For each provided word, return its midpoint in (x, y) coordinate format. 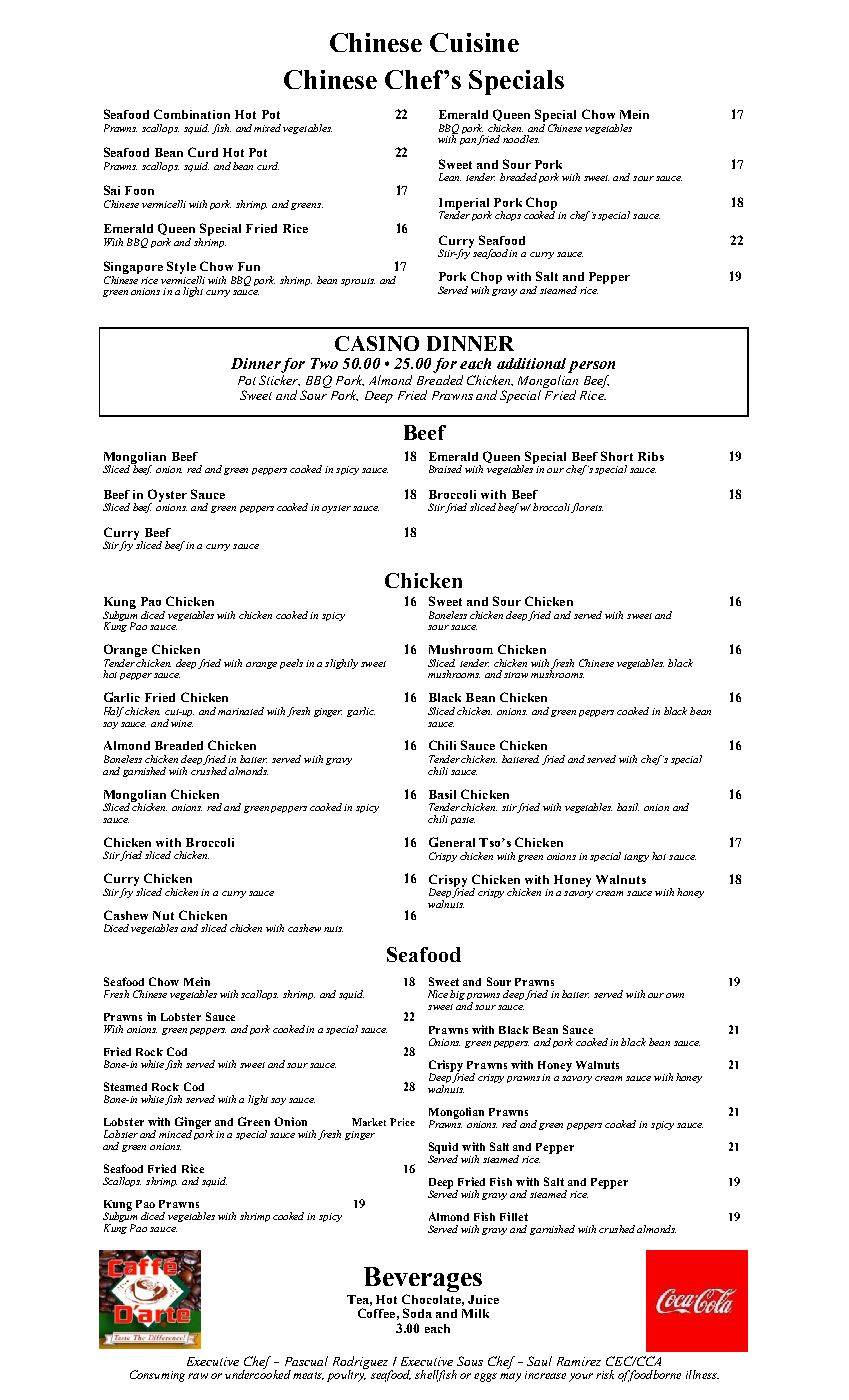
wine (182, 723)
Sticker (279, 379)
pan (469, 141)
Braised (445, 469)
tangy (636, 858)
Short (617, 456)
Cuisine (474, 42)
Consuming (157, 1376)
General (452, 842)
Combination (192, 114)
